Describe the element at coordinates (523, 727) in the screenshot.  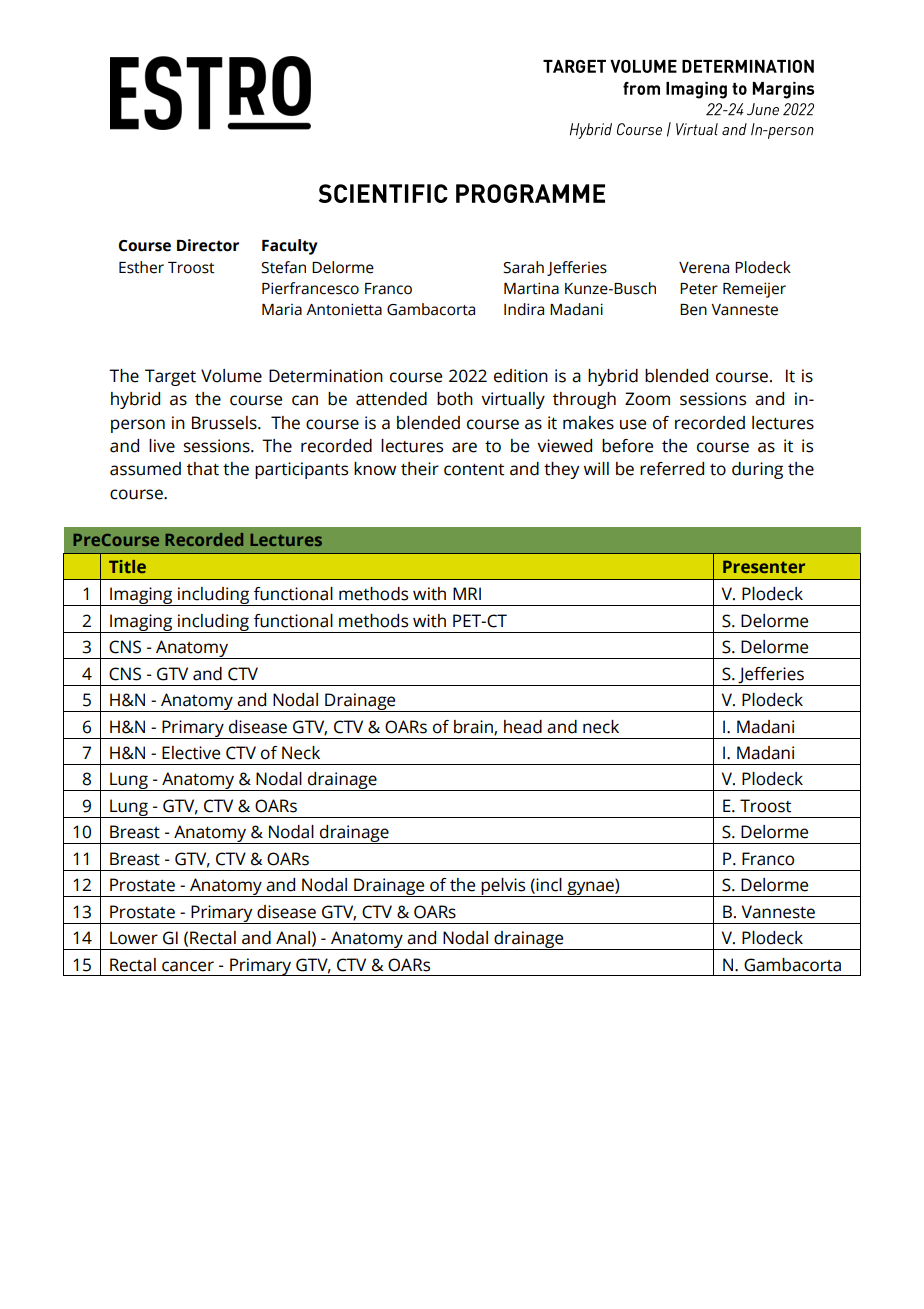
I see `head` at that location.
